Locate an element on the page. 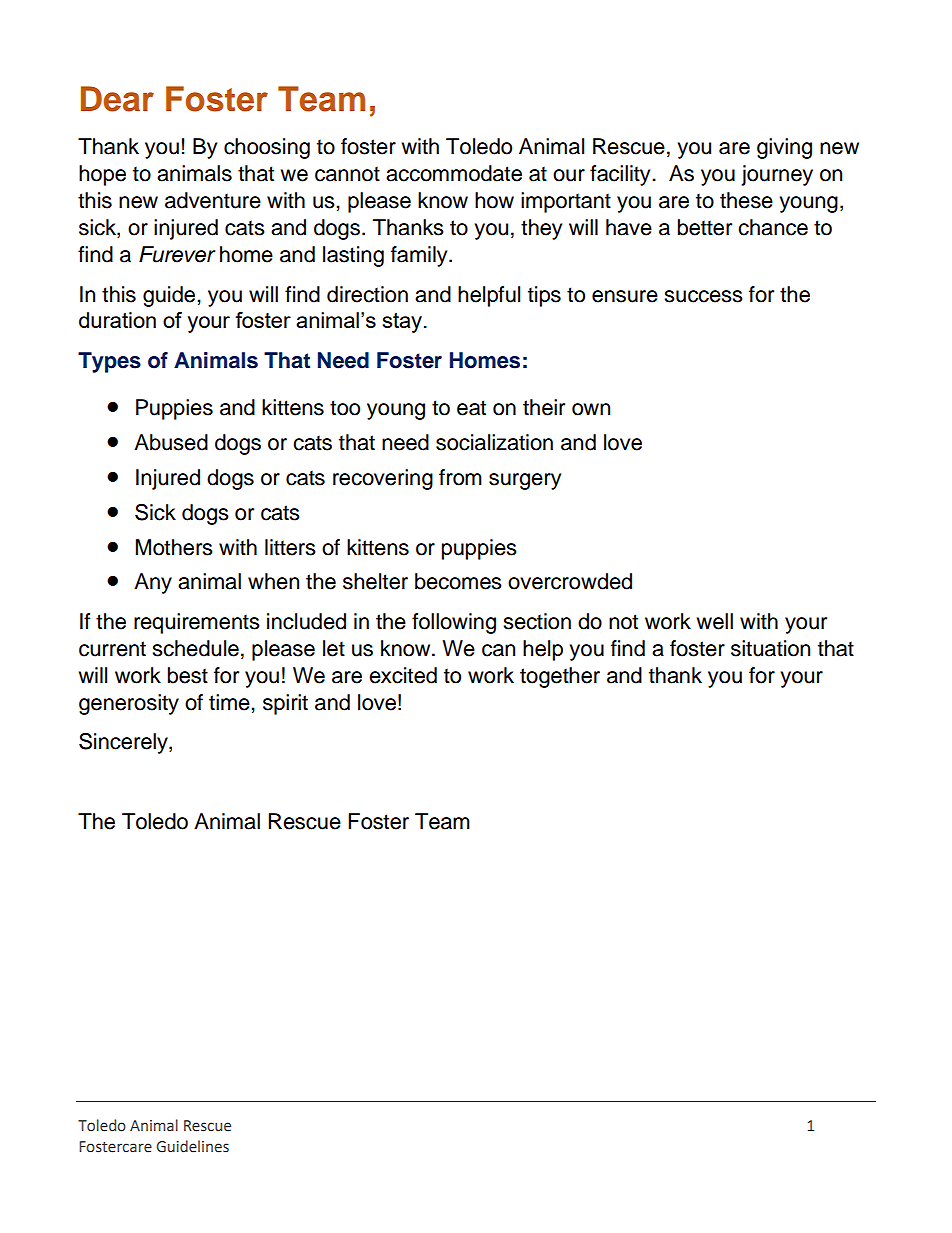 The width and height of the document is (952, 1233). family is located at coordinates (420, 256).
